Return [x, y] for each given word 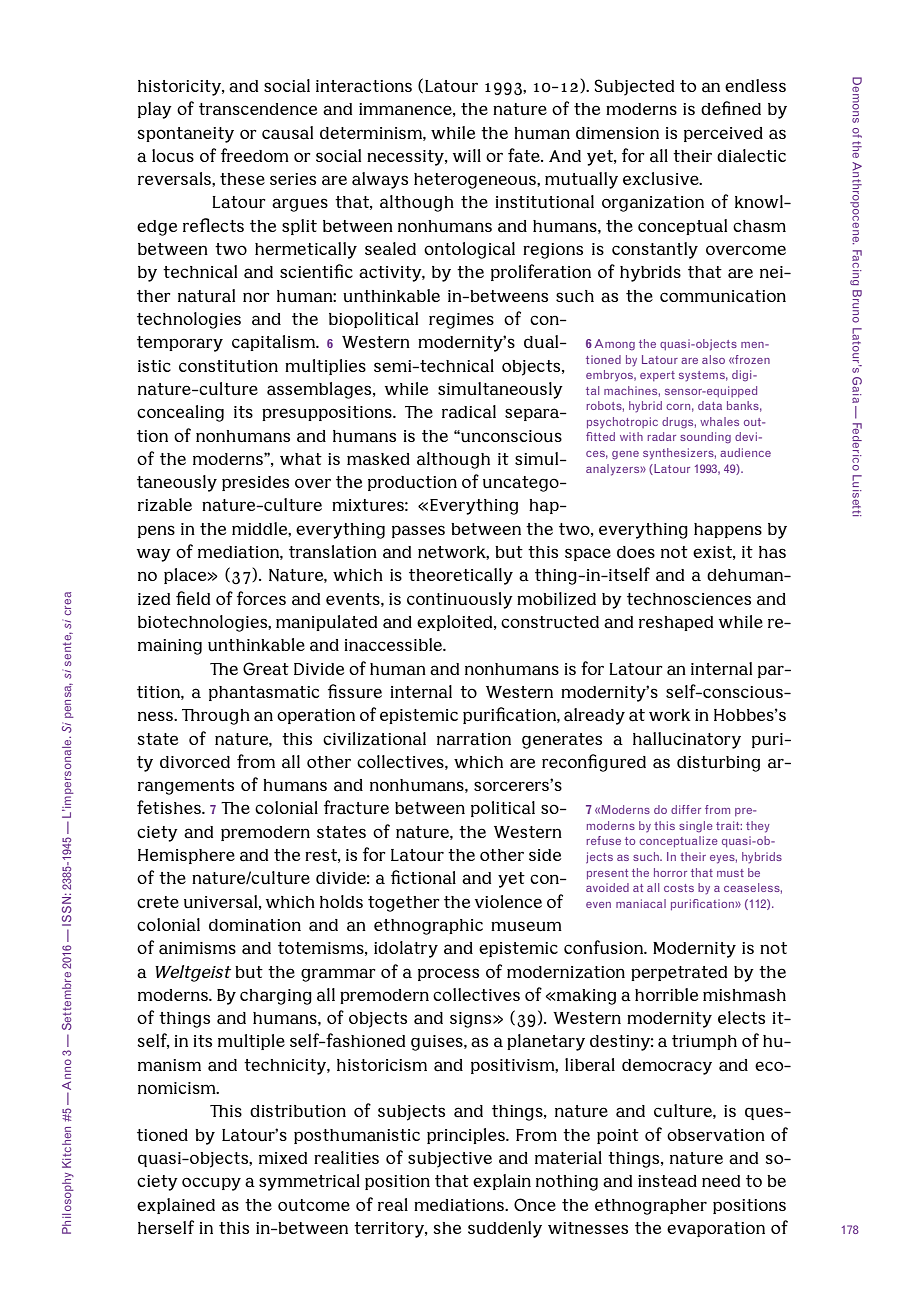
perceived [723, 134]
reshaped [676, 623]
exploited [456, 623]
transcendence [258, 109]
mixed [283, 1158]
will [467, 155]
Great [266, 669]
